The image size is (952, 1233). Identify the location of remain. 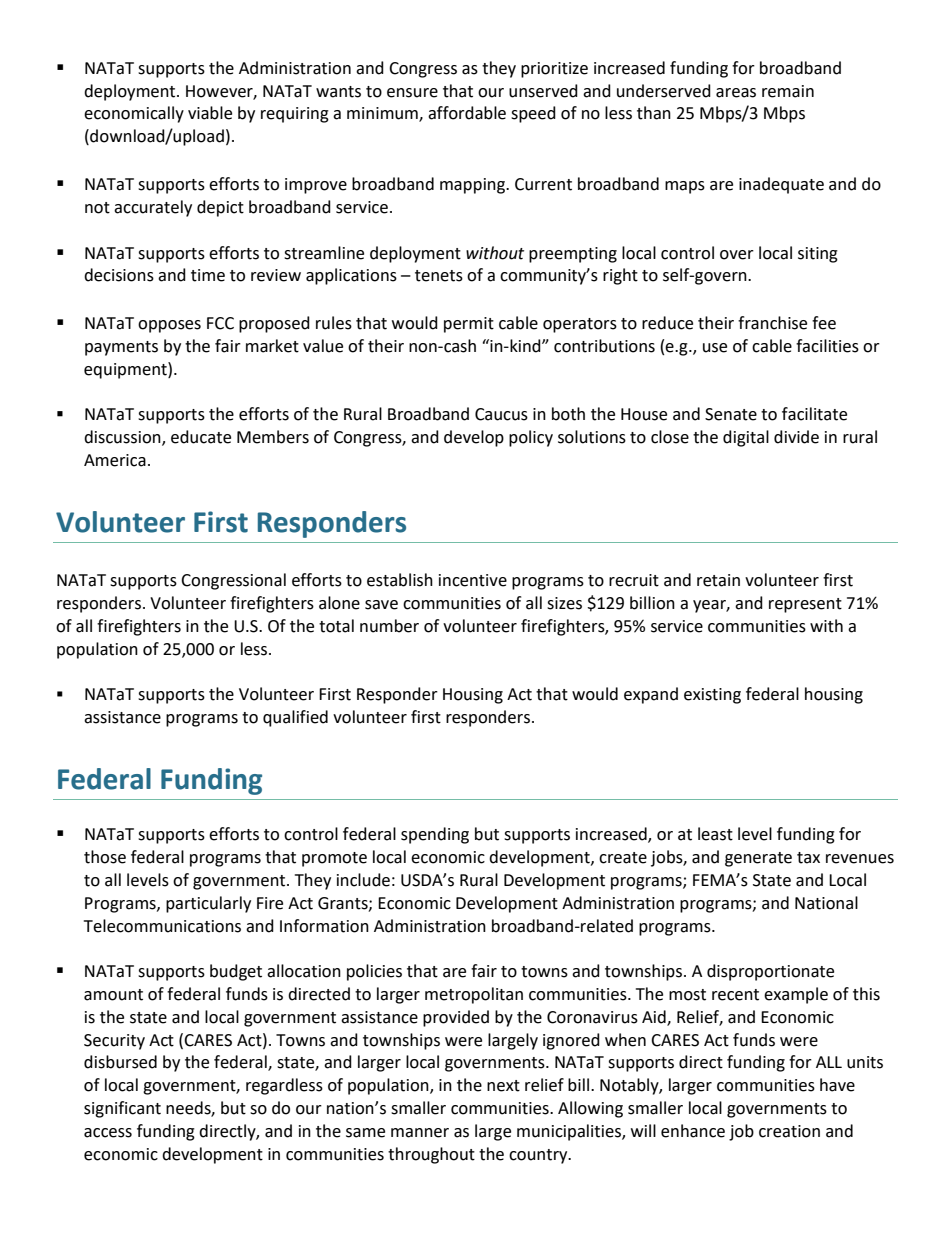
(788, 91).
